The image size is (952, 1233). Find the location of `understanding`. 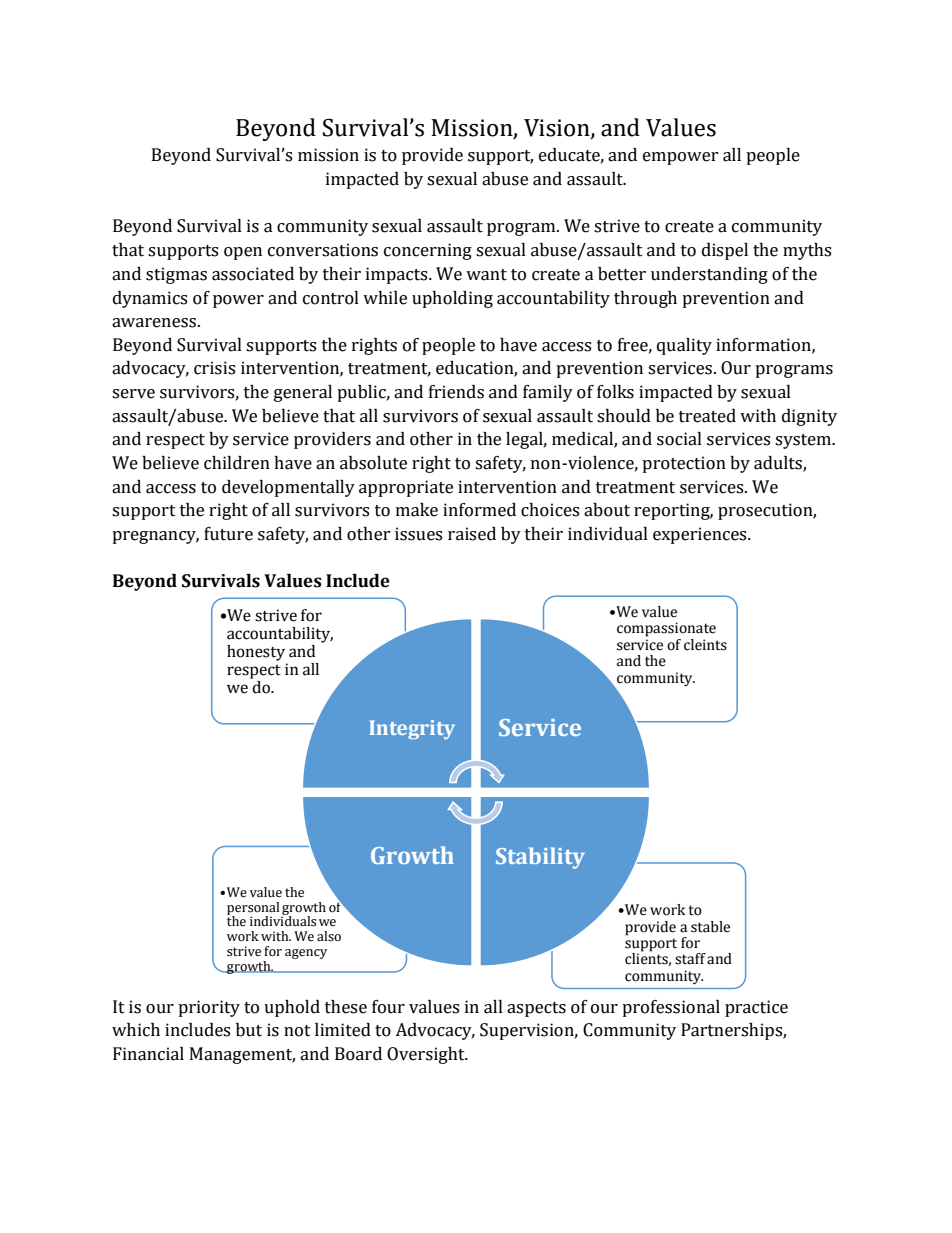

understanding is located at coordinates (709, 275).
